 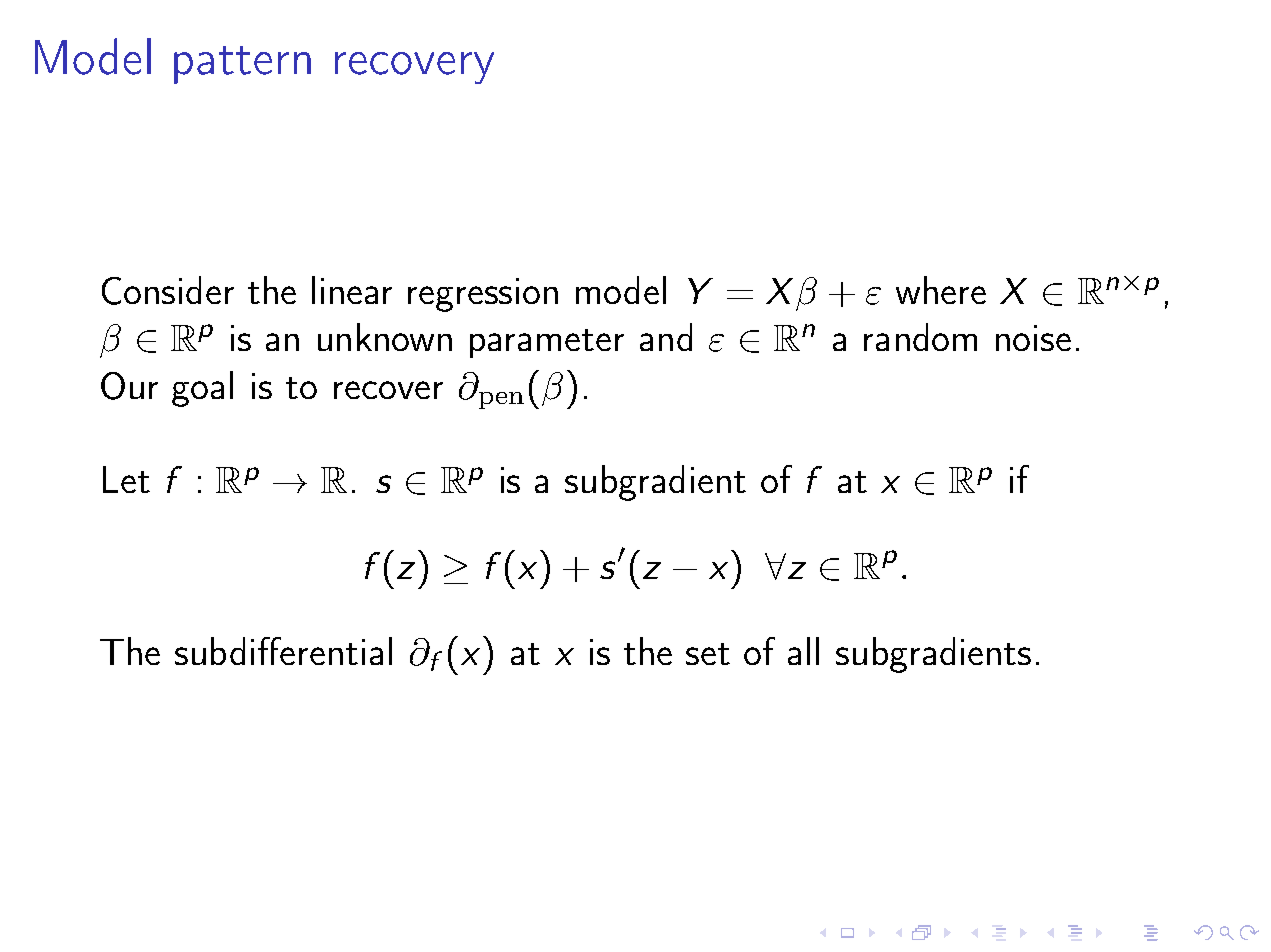 What do you see at coordinates (168, 290) in the document?
I see `Consider` at bounding box center [168, 290].
